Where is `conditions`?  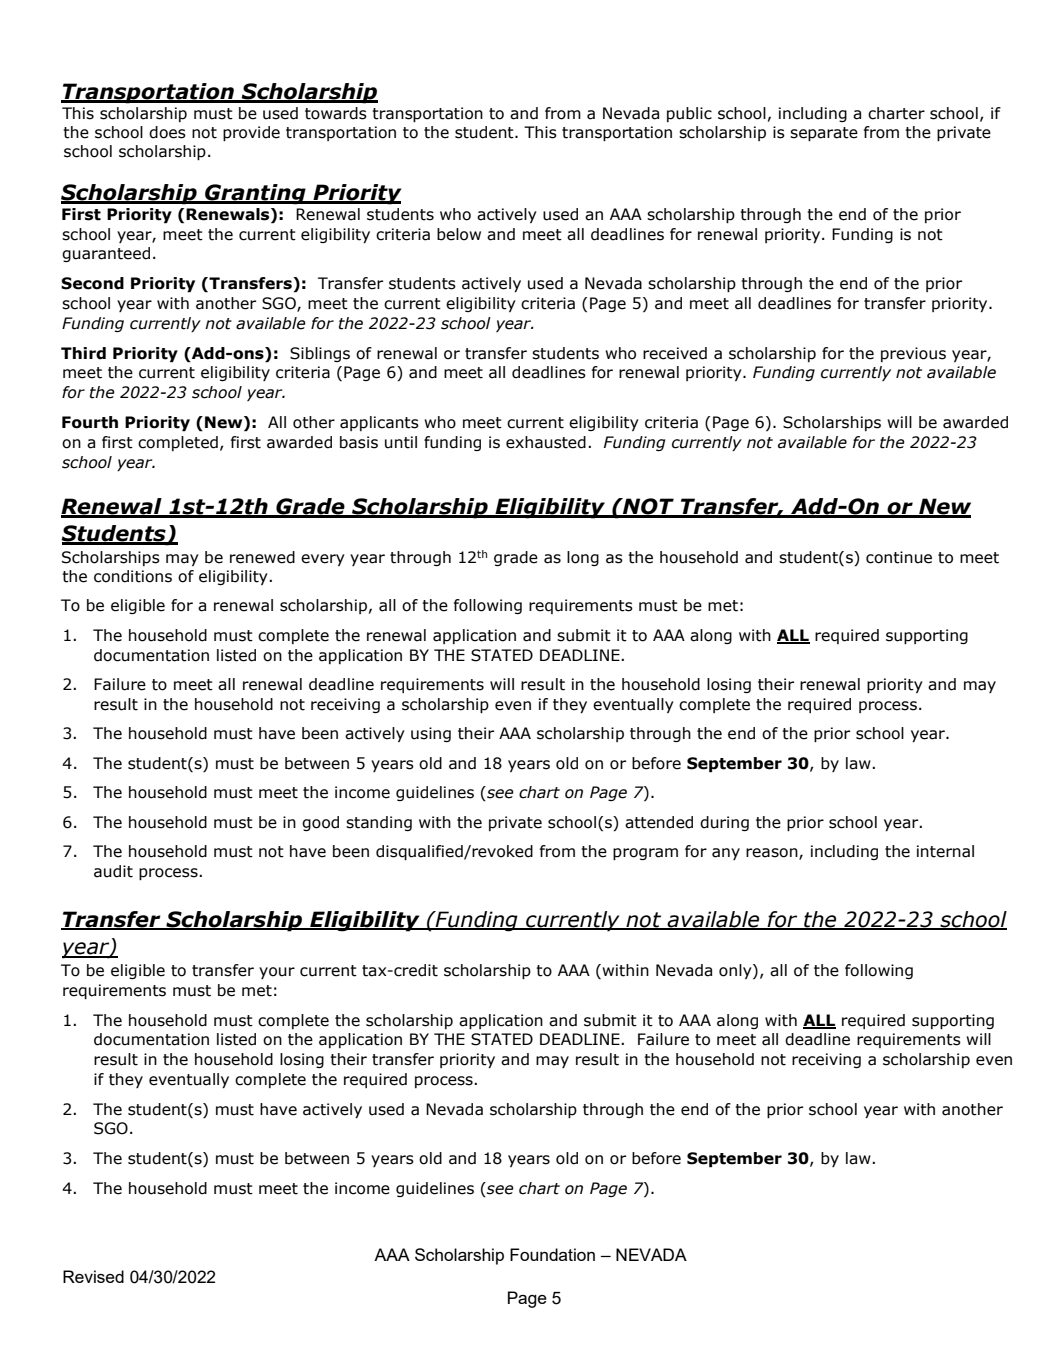
conditions is located at coordinates (133, 576).
